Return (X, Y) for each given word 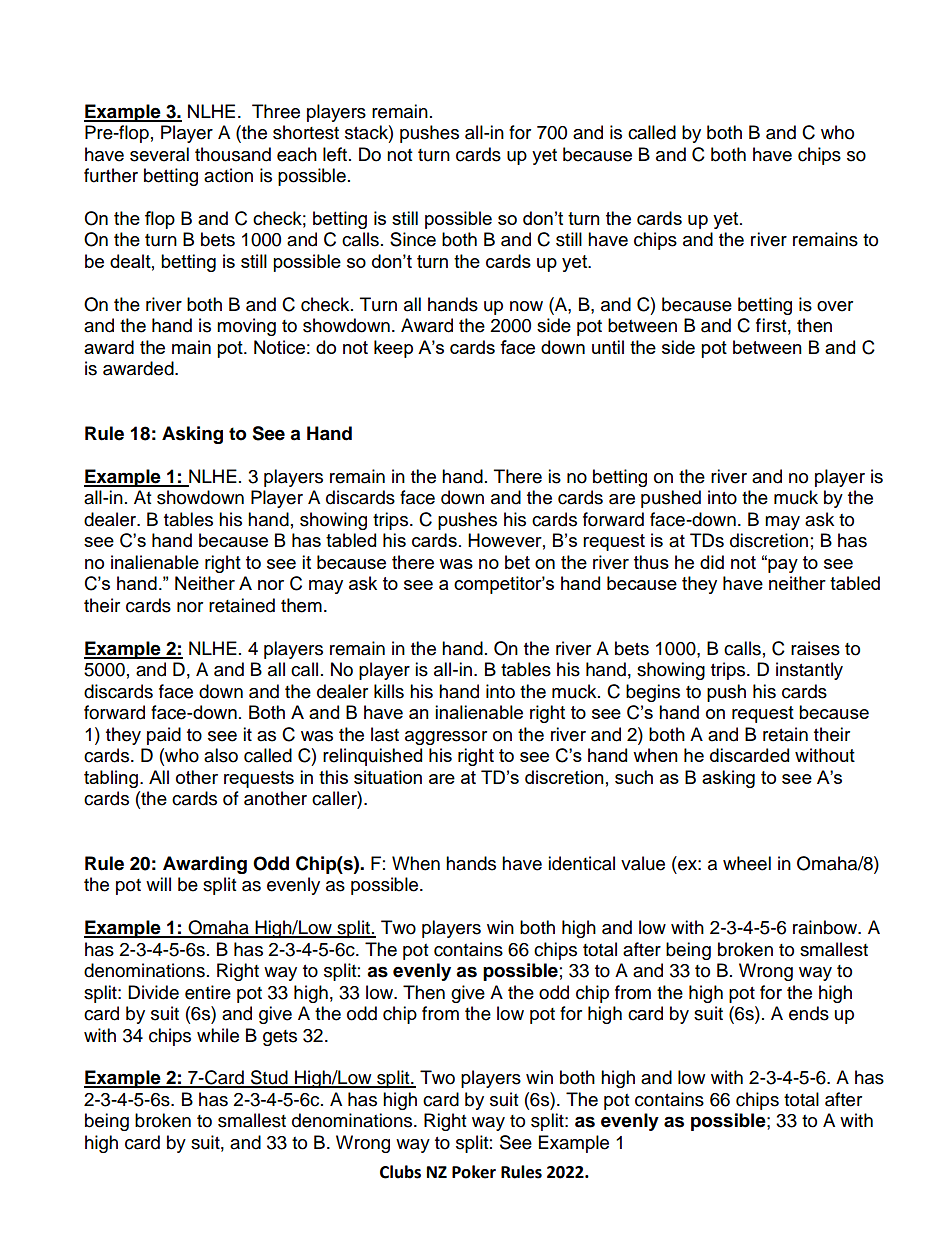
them (301, 605)
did (712, 562)
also (221, 755)
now (526, 306)
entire (208, 992)
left (336, 154)
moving (246, 327)
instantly (809, 671)
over (835, 306)
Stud (269, 1078)
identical (581, 863)
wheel (747, 863)
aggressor (446, 738)
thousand (233, 154)
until (608, 347)
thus (651, 562)
